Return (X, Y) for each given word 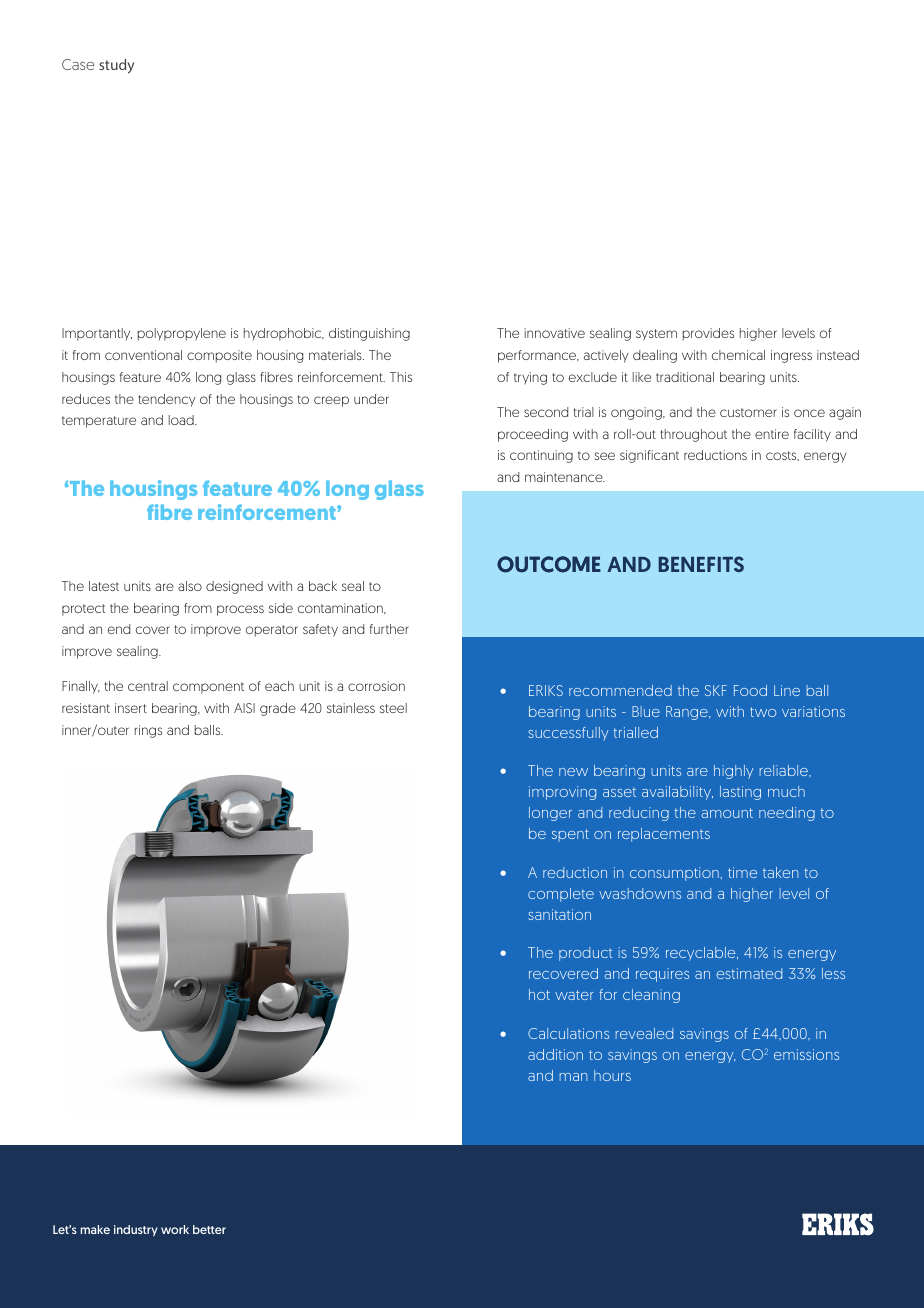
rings (148, 731)
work (175, 1229)
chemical (738, 355)
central (148, 686)
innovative (554, 333)
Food (750, 690)
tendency (167, 400)
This (401, 377)
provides (708, 334)
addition (555, 1054)
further (389, 629)
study (116, 66)
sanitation (559, 914)
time (742, 872)
